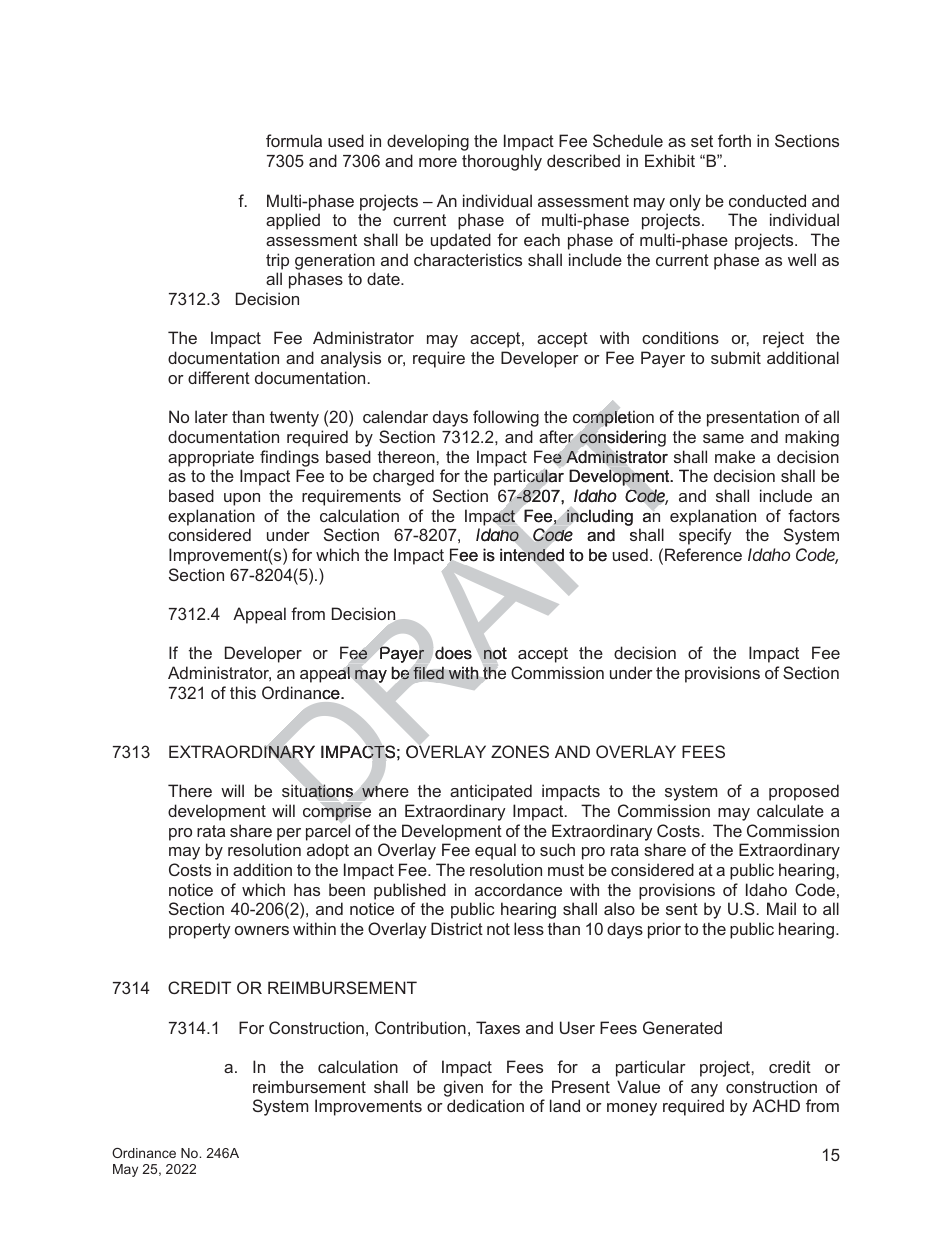 The height and width of the image is (1233, 952). What do you see at coordinates (734, 140) in the image?
I see `forth` at bounding box center [734, 140].
